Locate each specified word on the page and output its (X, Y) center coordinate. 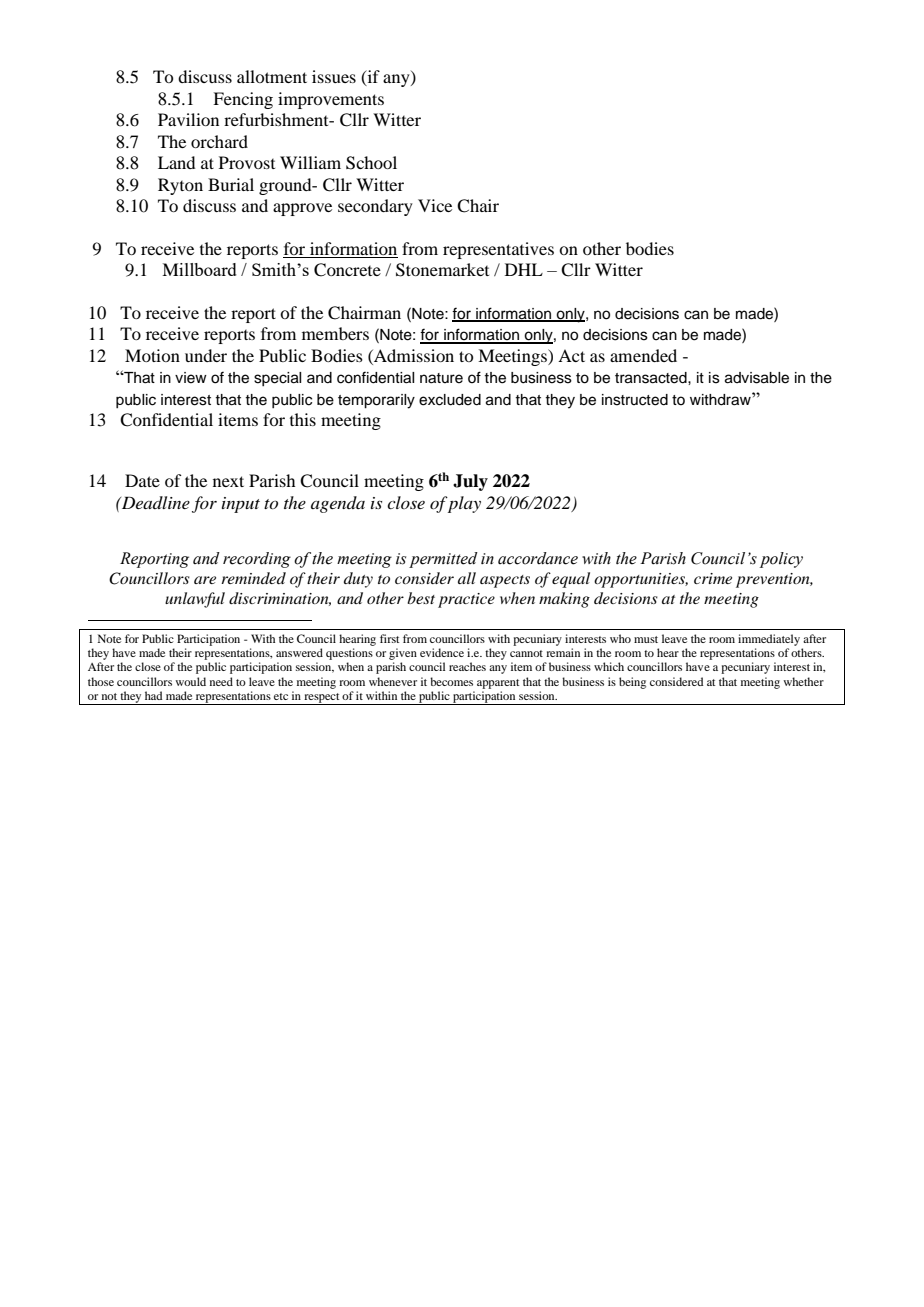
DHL (524, 269)
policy (781, 560)
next (228, 481)
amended (643, 355)
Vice (435, 205)
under (206, 355)
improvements (331, 100)
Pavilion (188, 119)
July (470, 482)
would (190, 681)
